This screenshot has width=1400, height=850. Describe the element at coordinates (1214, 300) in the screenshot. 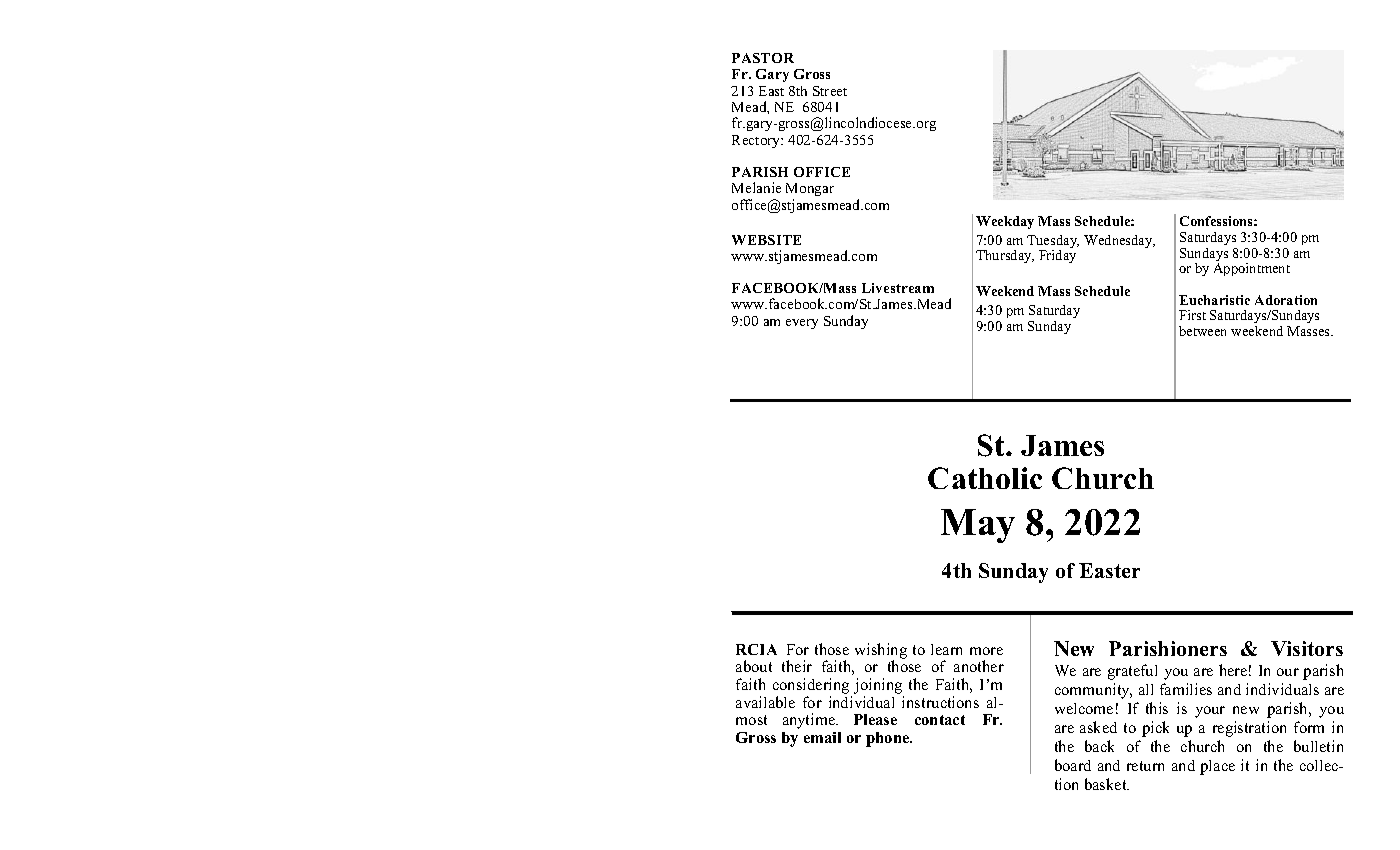

I see `Eucharistic` at that location.
